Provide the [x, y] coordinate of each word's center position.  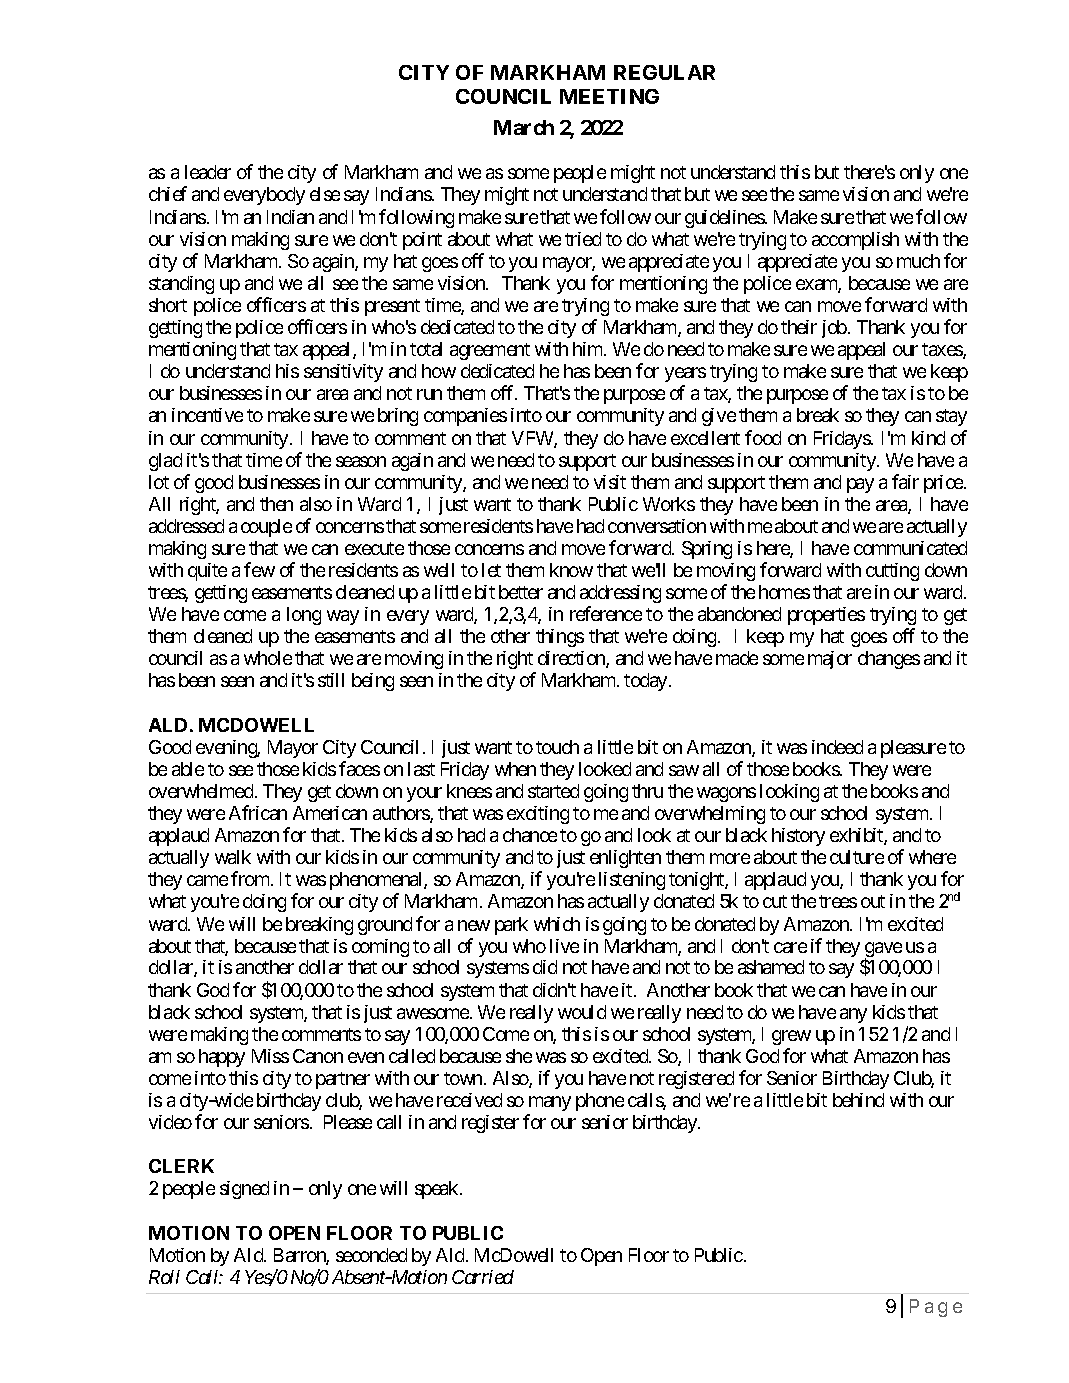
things [560, 638]
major [830, 660]
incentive [207, 415]
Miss [270, 1056]
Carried [483, 1277]
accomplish [855, 241]
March [524, 127]
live [564, 946]
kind [928, 438]
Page [936, 1308]
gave [883, 951]
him [589, 349]
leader [208, 172]
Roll [164, 1277]
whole [268, 658]
